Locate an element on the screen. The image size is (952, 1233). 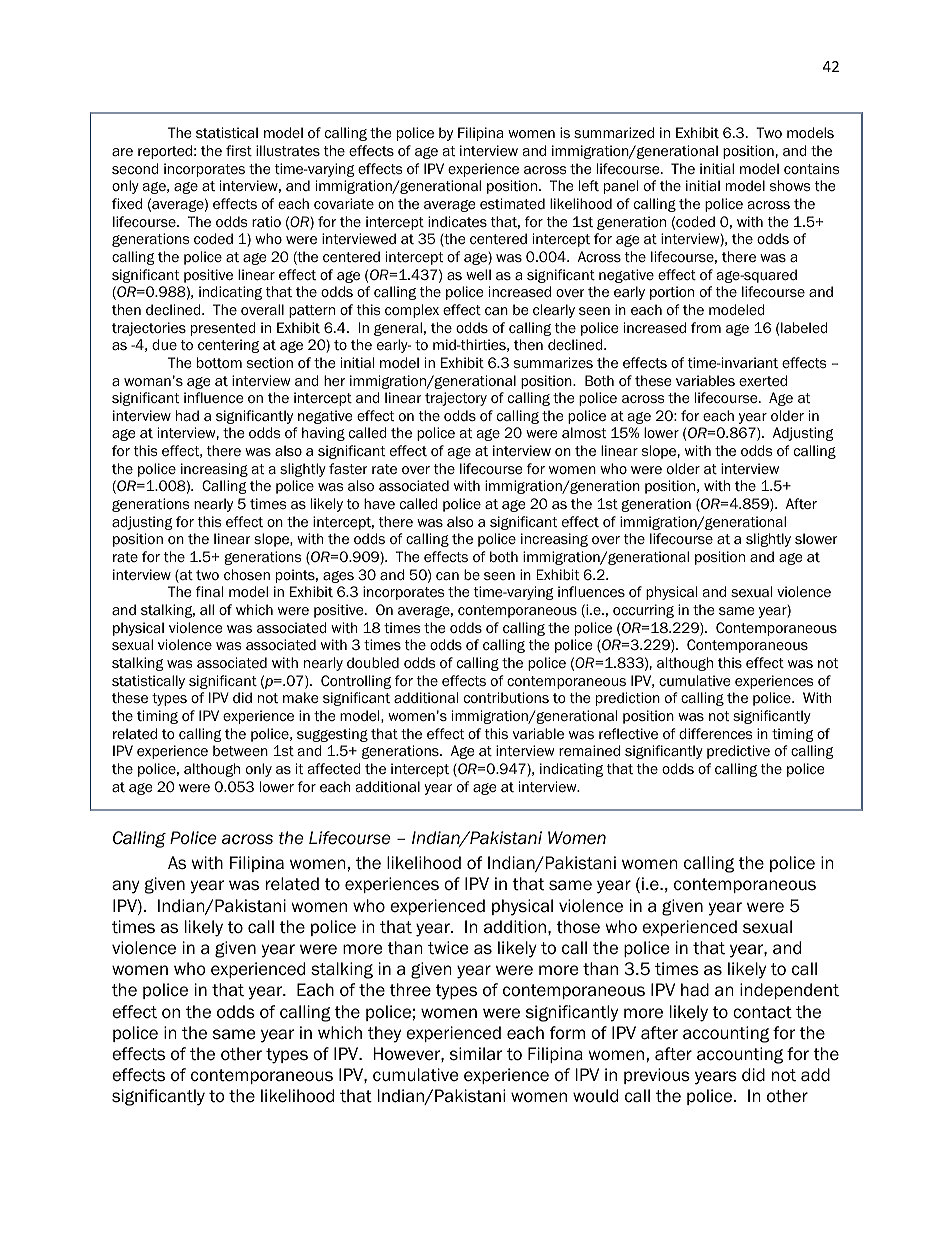
first is located at coordinates (239, 151).
